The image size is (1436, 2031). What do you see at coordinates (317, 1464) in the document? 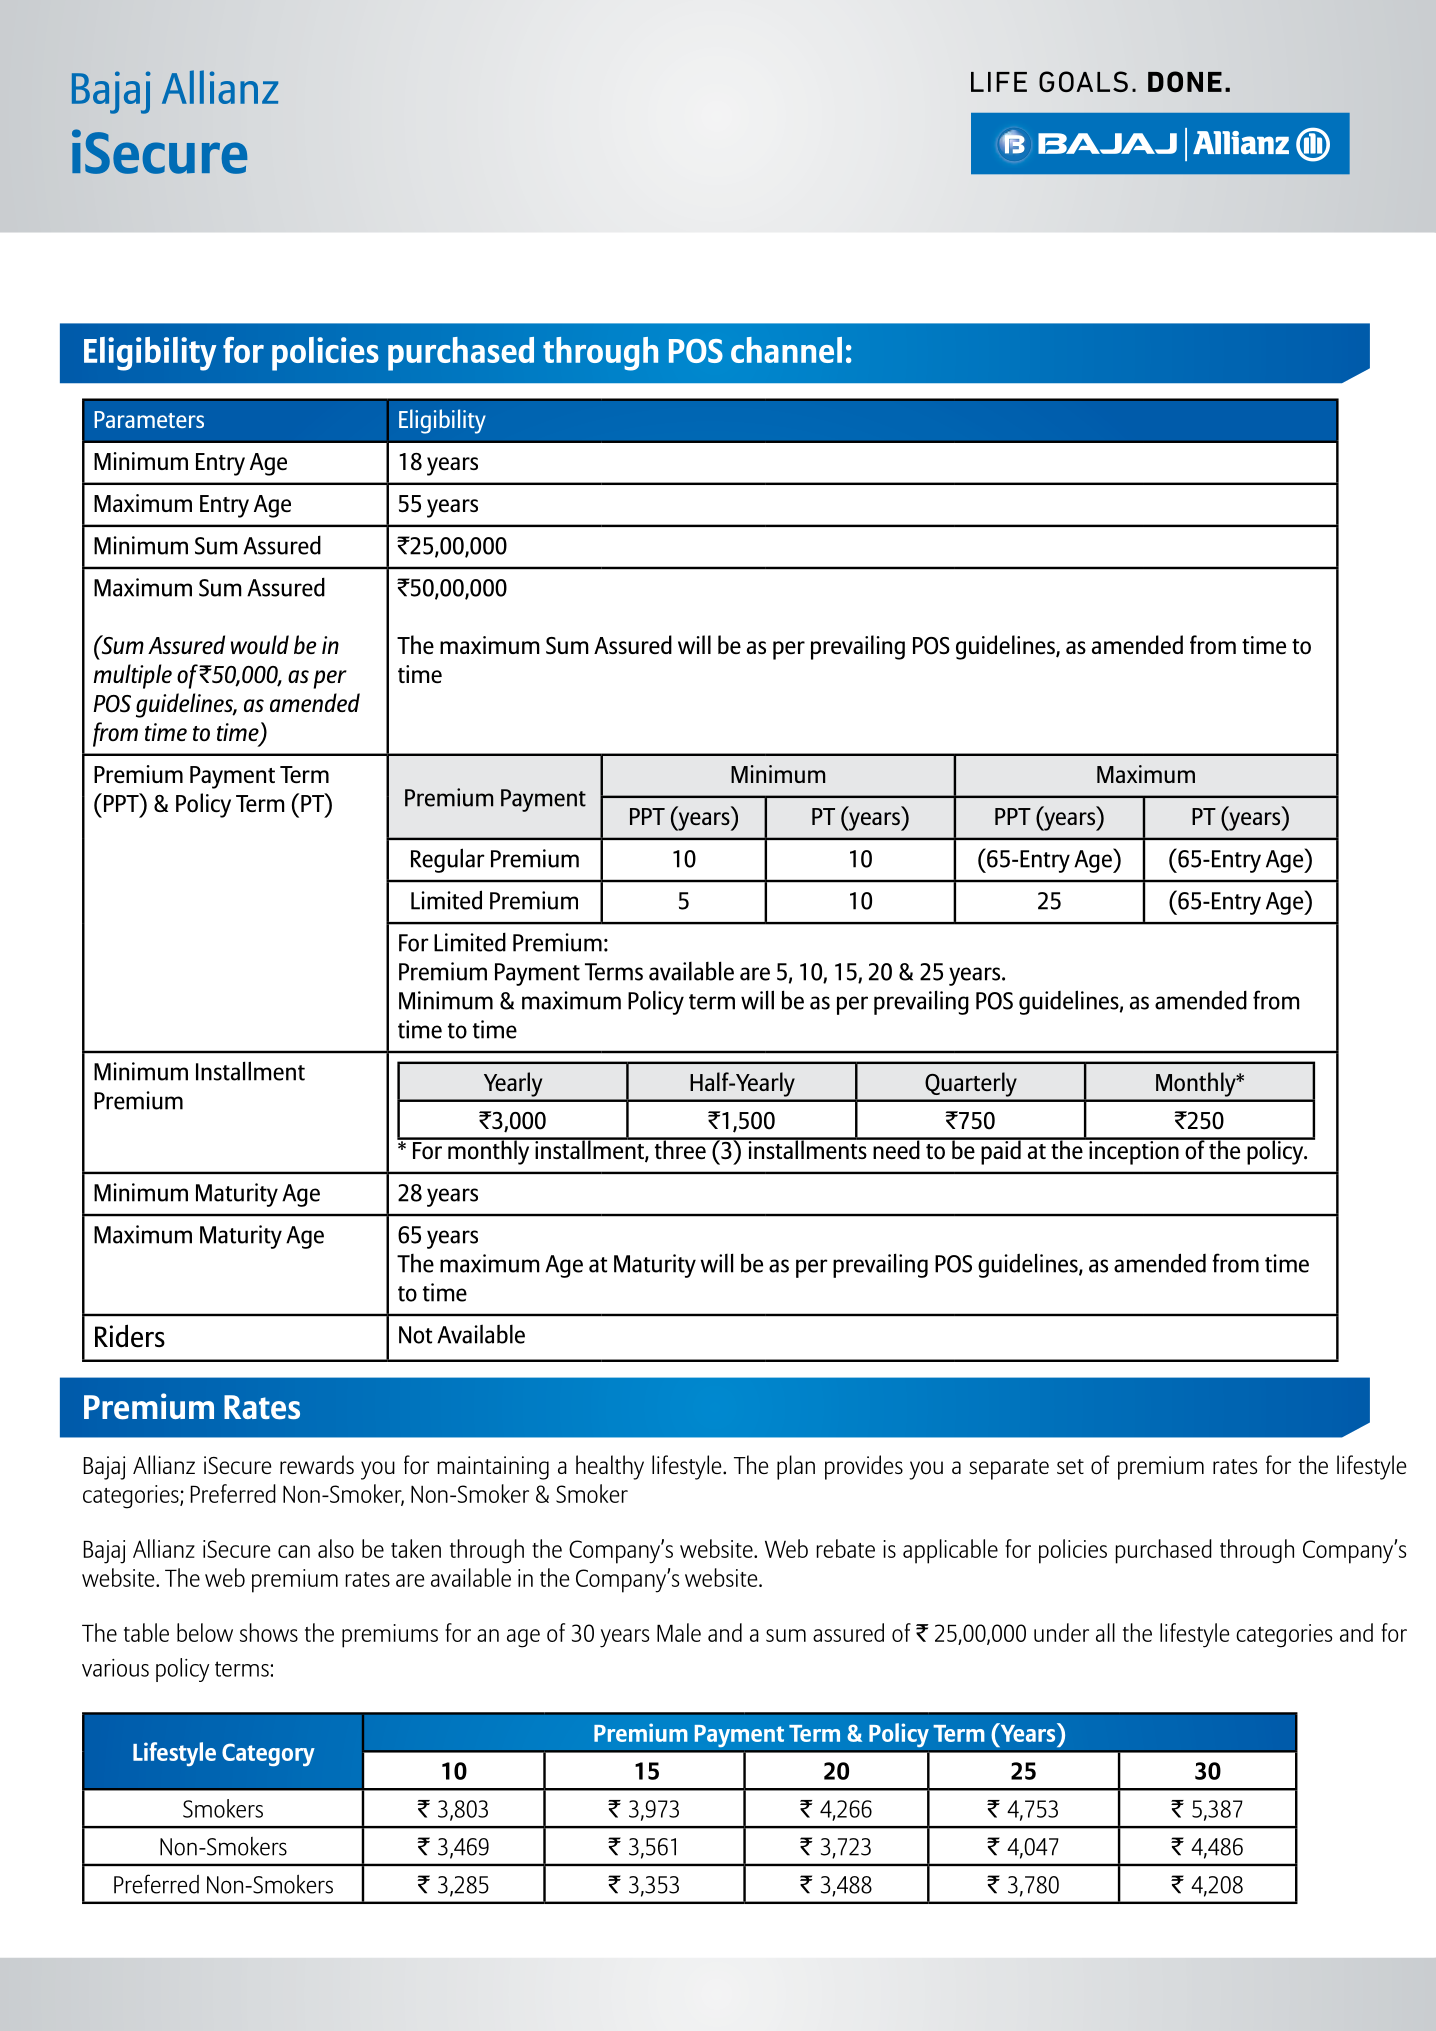
I see `rewards` at bounding box center [317, 1464].
